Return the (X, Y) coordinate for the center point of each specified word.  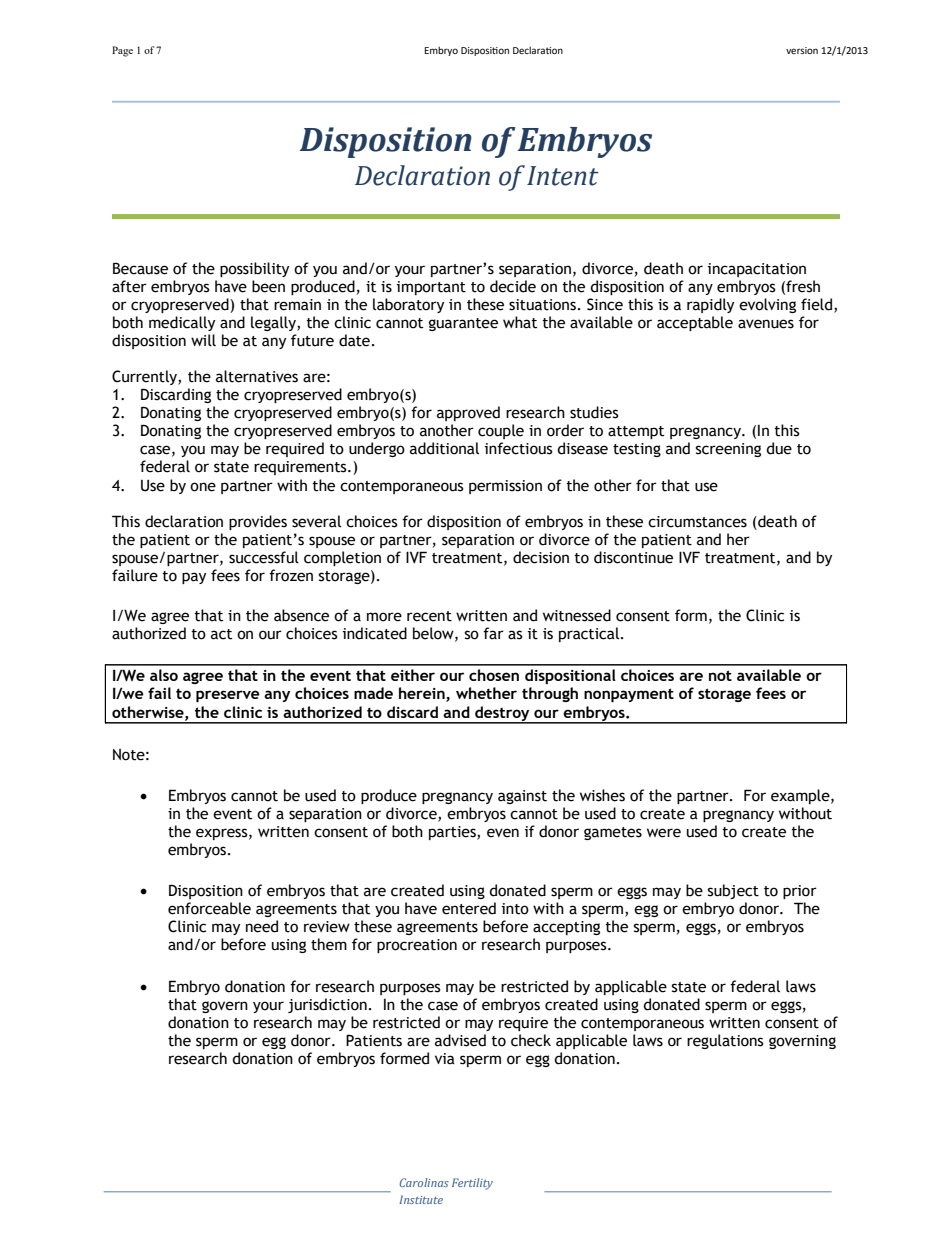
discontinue (633, 557)
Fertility (472, 1184)
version (802, 50)
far (493, 633)
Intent (563, 176)
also (164, 675)
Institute (421, 1199)
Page (122, 51)
